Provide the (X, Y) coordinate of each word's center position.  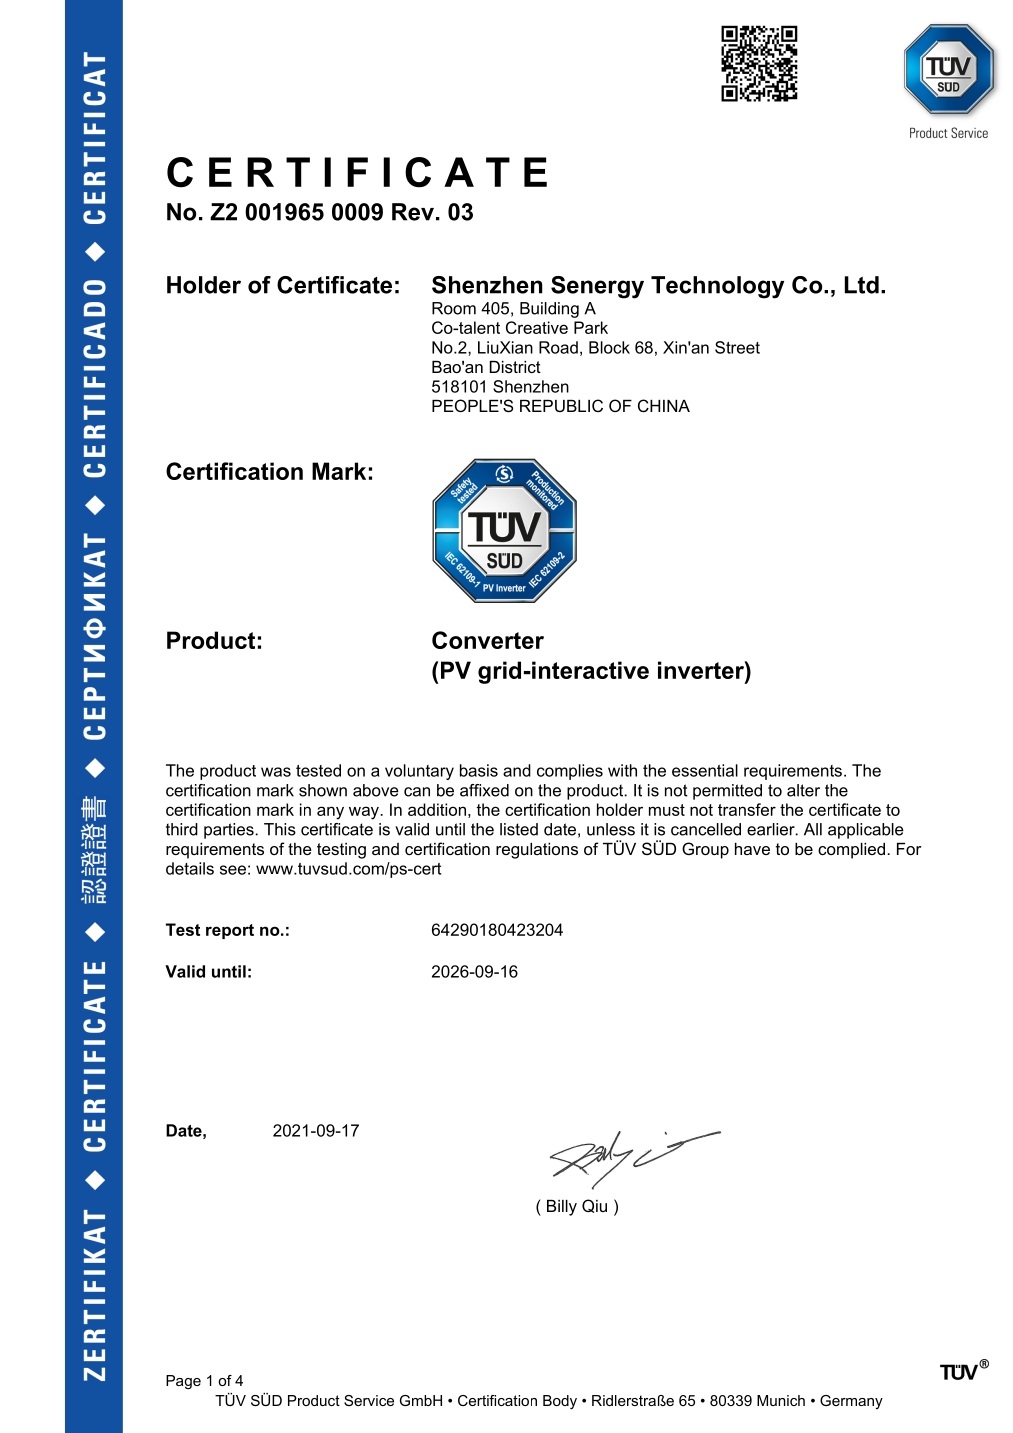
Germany (851, 1402)
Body (560, 1402)
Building (549, 310)
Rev (413, 212)
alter (803, 790)
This (280, 829)
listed (519, 829)
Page (183, 1382)
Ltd (862, 285)
